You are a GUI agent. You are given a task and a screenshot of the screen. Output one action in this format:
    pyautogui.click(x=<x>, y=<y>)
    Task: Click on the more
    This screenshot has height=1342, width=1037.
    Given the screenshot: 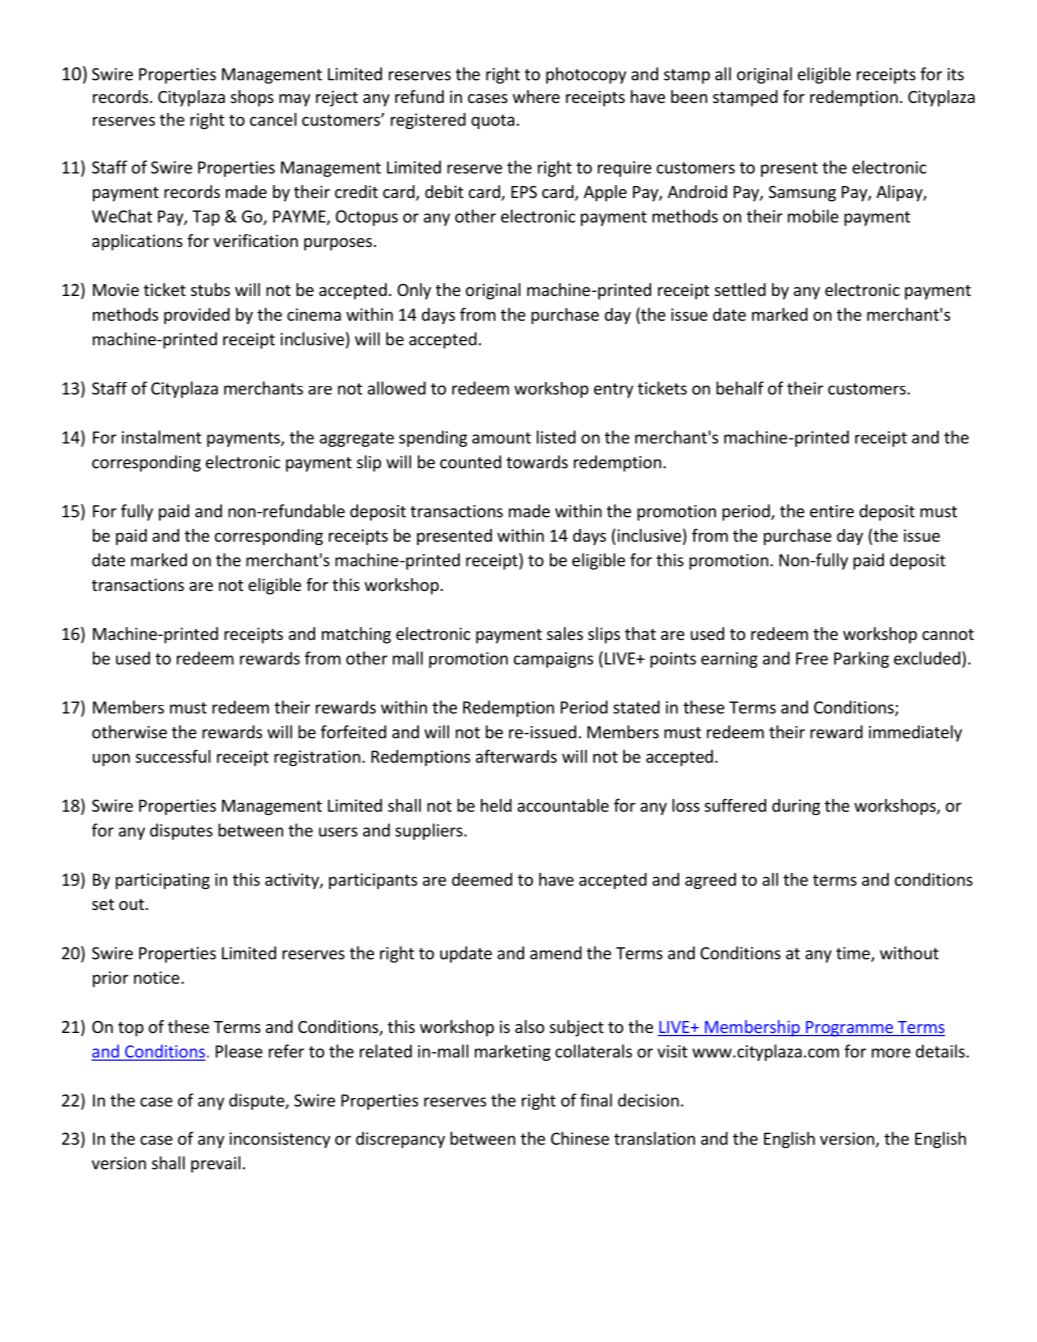 What is the action you would take?
    pyautogui.click(x=891, y=1053)
